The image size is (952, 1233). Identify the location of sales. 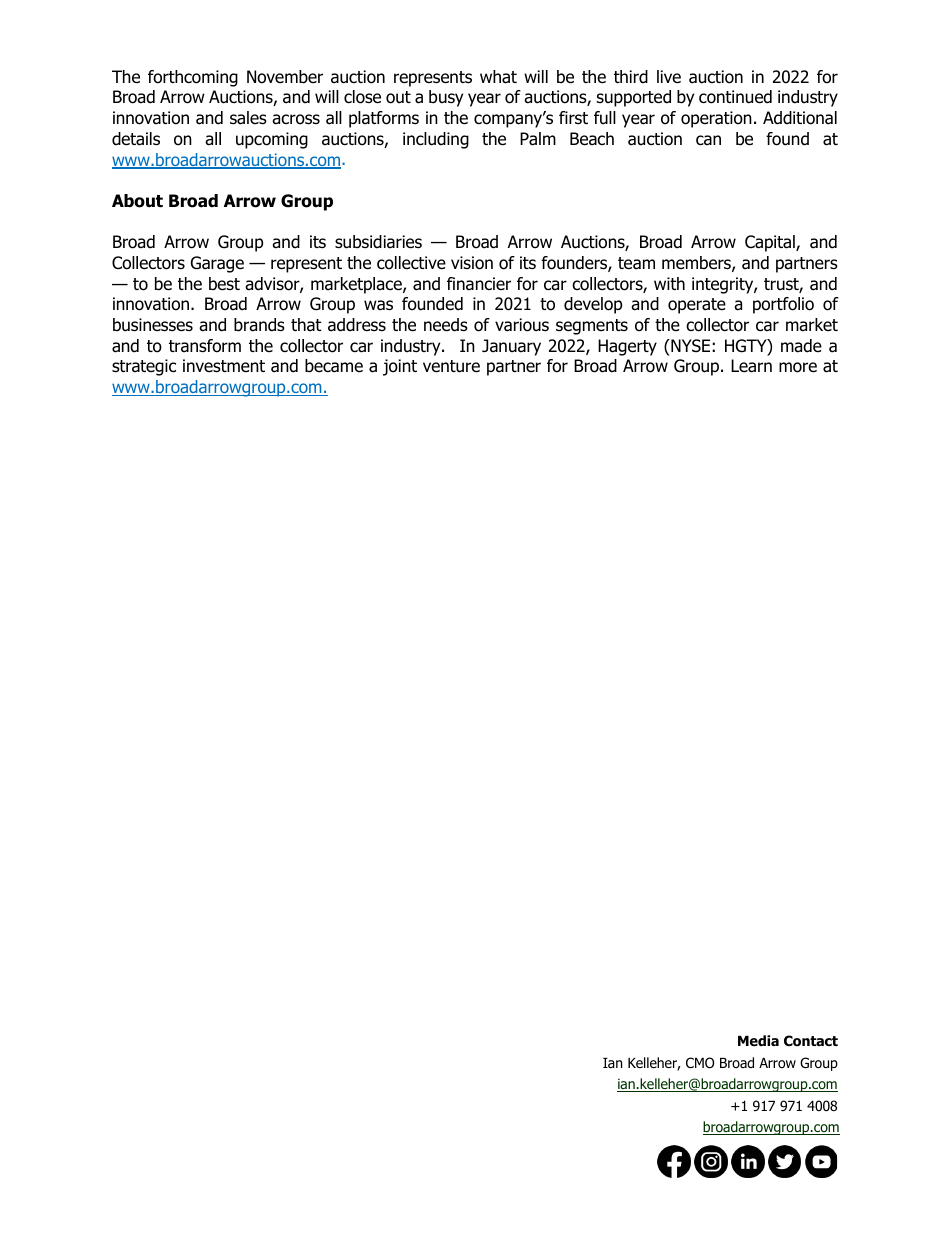
(248, 118).
